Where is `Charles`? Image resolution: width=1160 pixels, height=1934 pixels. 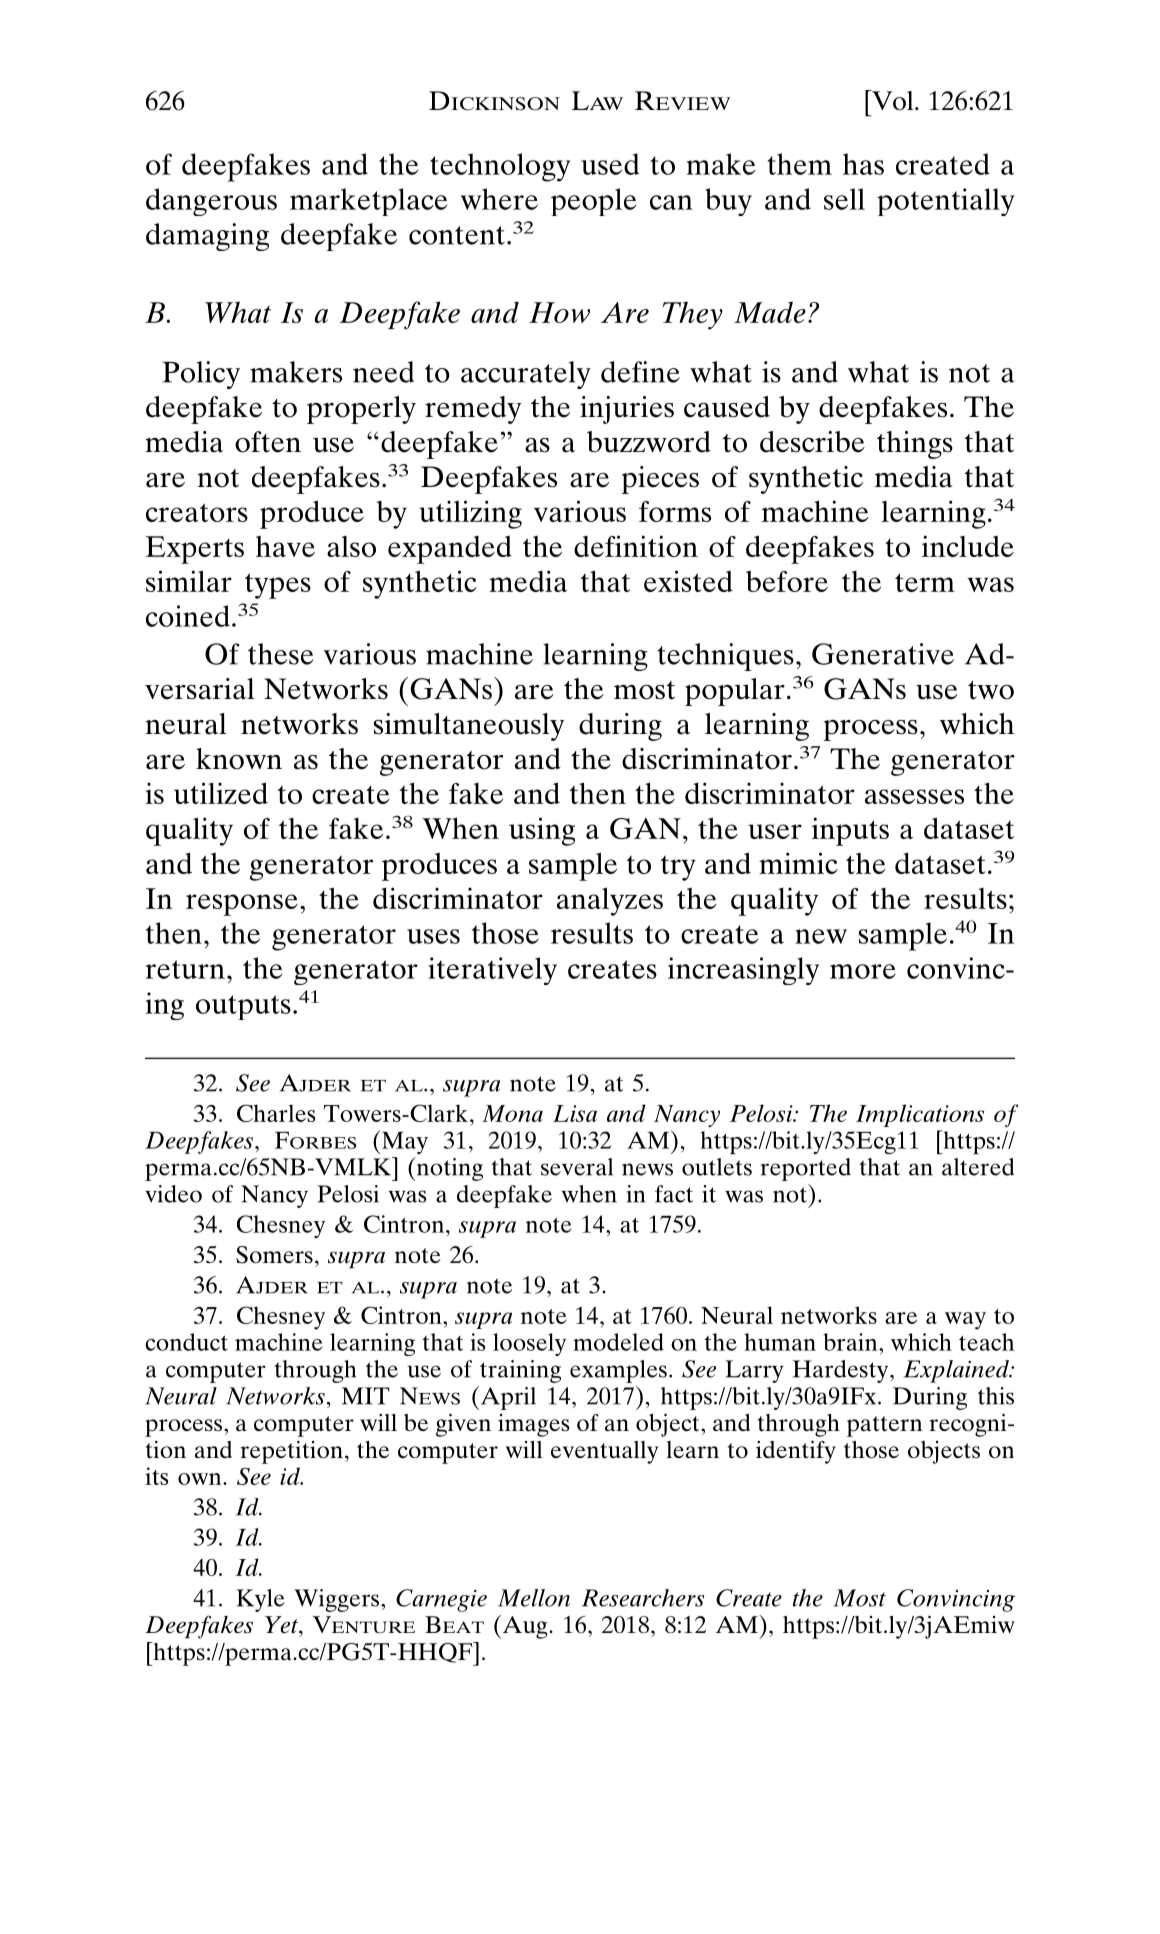 Charles is located at coordinates (276, 1113).
